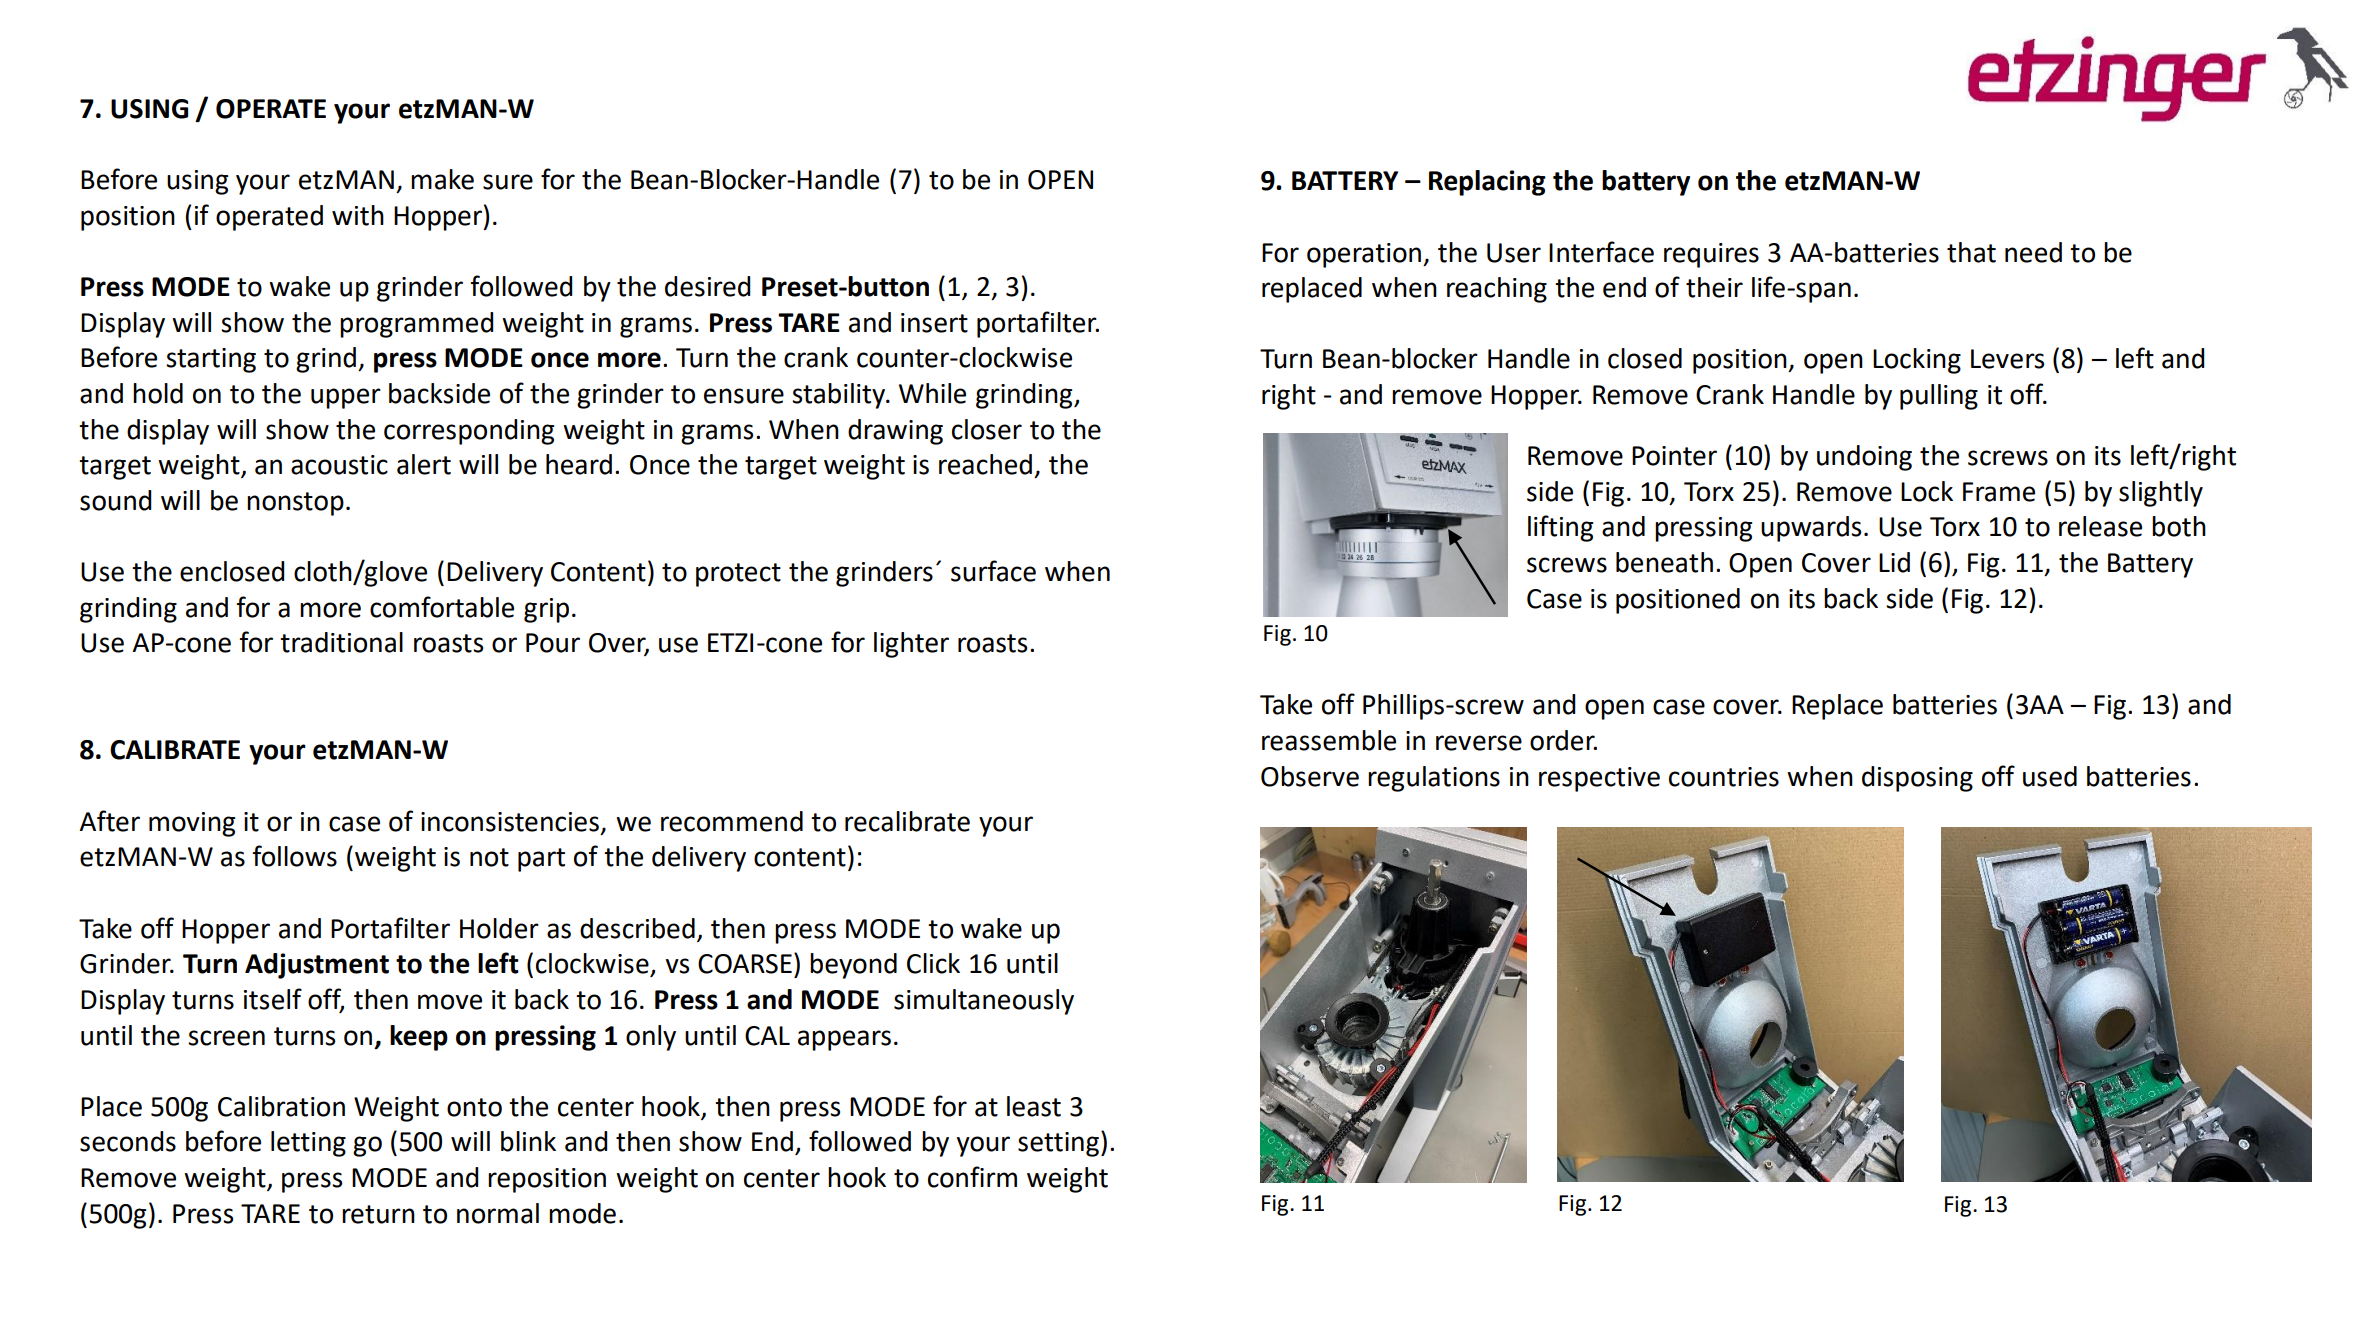 The width and height of the image is (2376, 1336). What do you see at coordinates (1894, 562) in the image?
I see `Lid` at bounding box center [1894, 562].
